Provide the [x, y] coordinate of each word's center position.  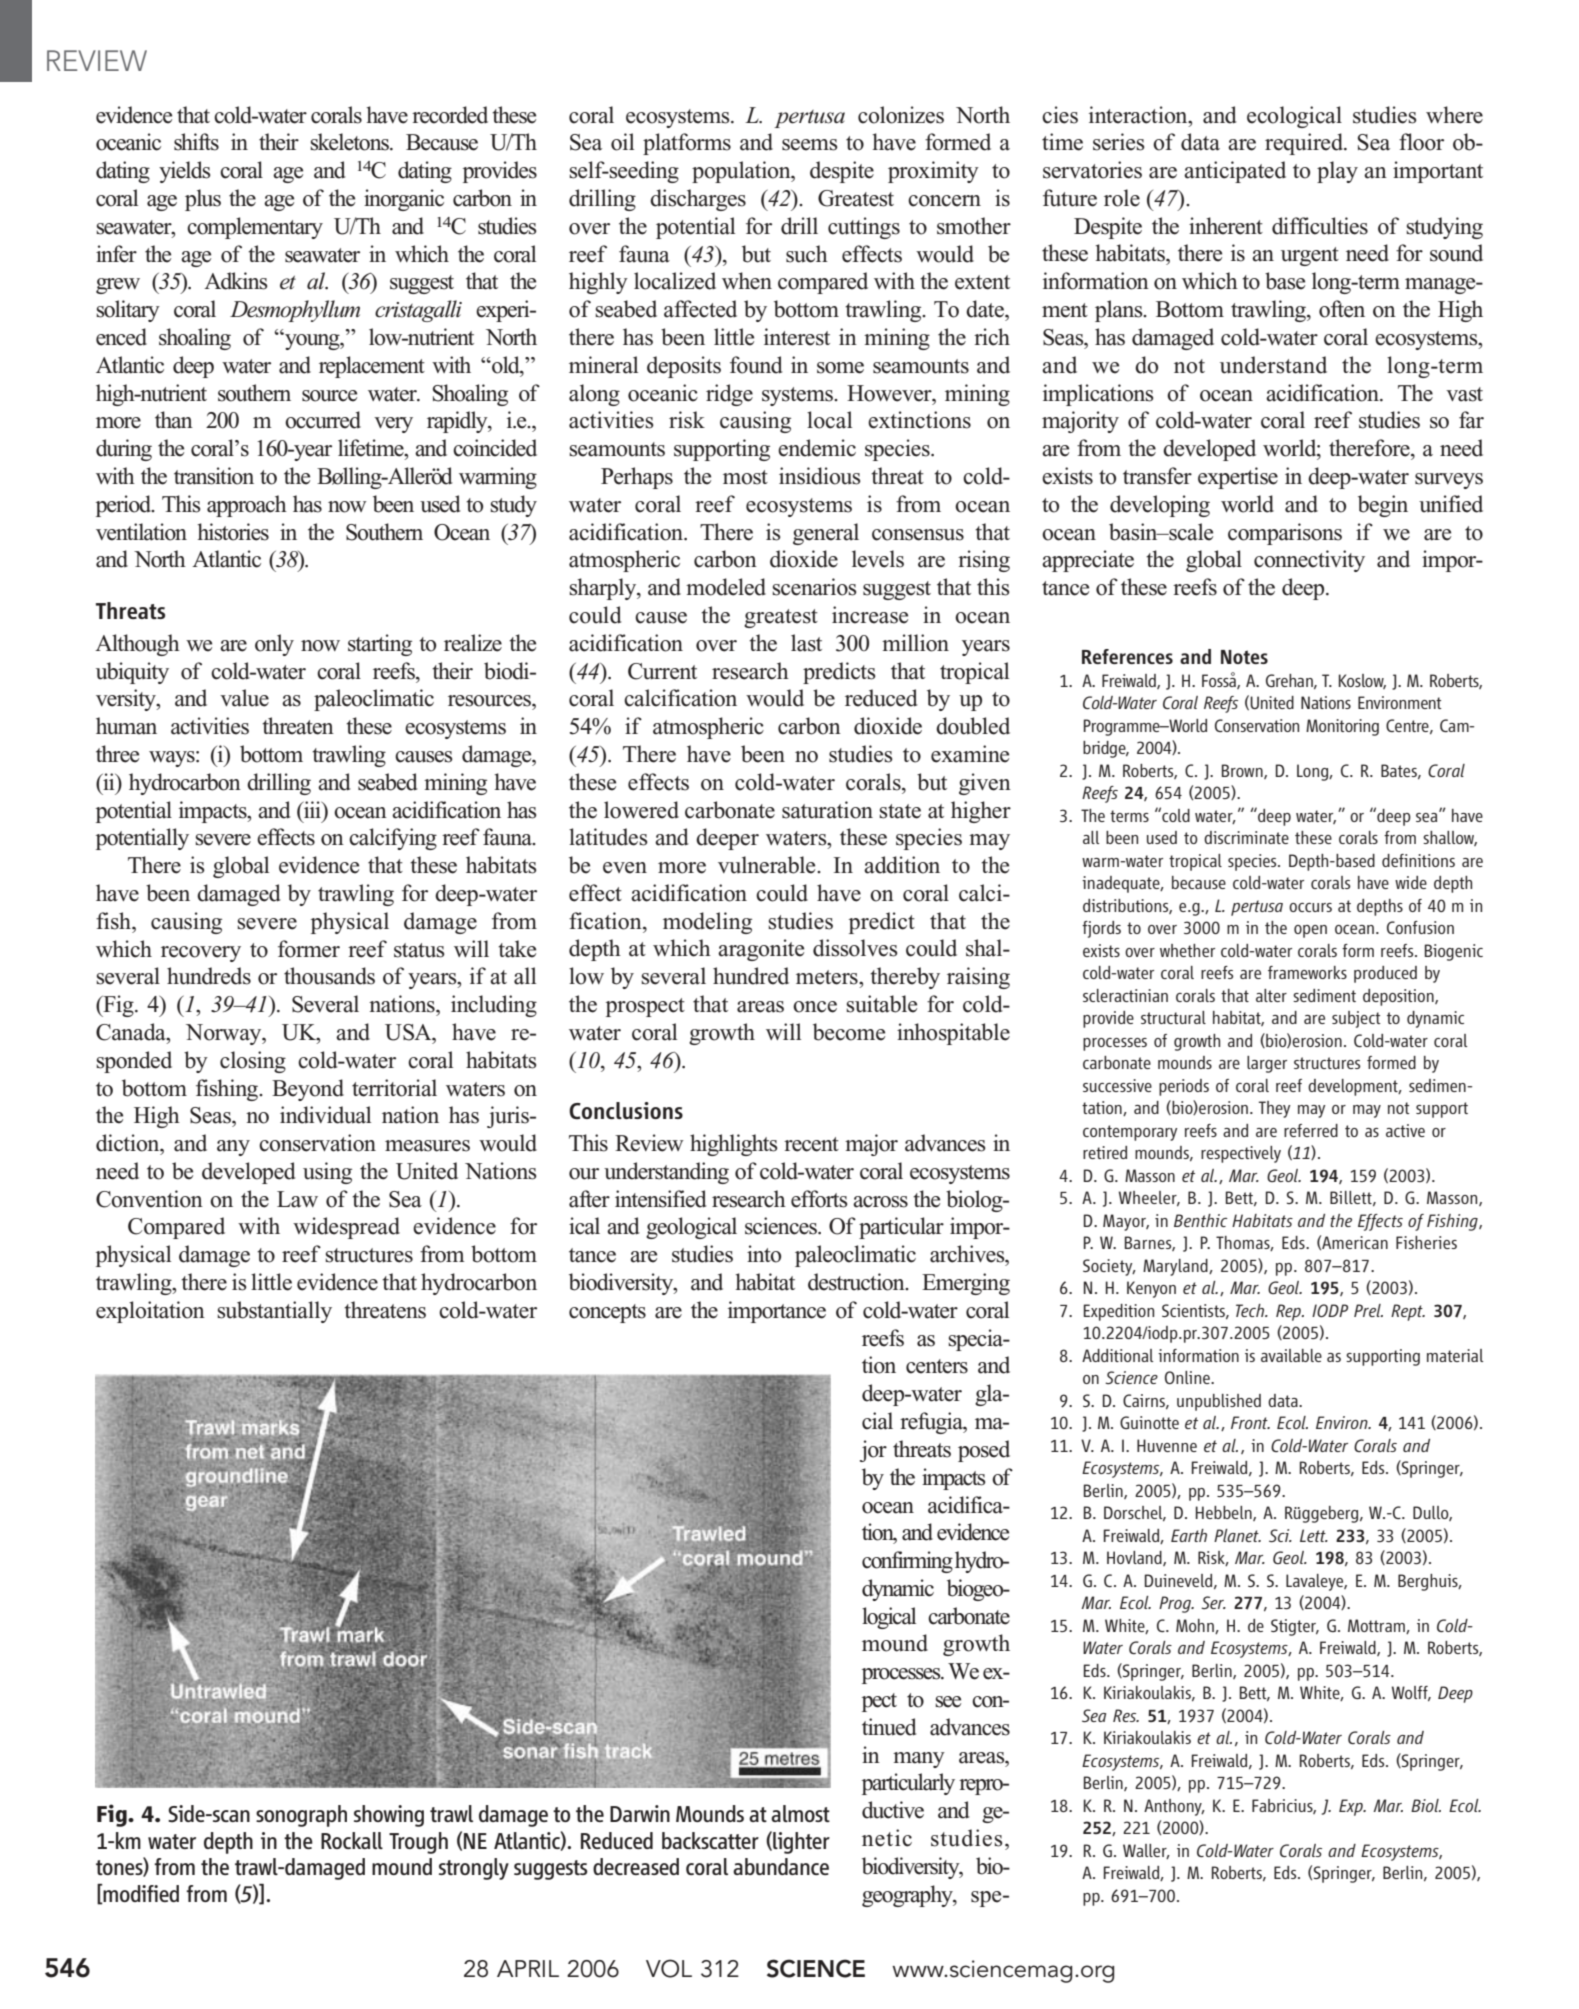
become [849, 1032]
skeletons [350, 142]
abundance [781, 1866]
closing [253, 1062]
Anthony [1174, 1807]
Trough [418, 1843]
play [1337, 172]
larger [1267, 1064]
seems [810, 145]
